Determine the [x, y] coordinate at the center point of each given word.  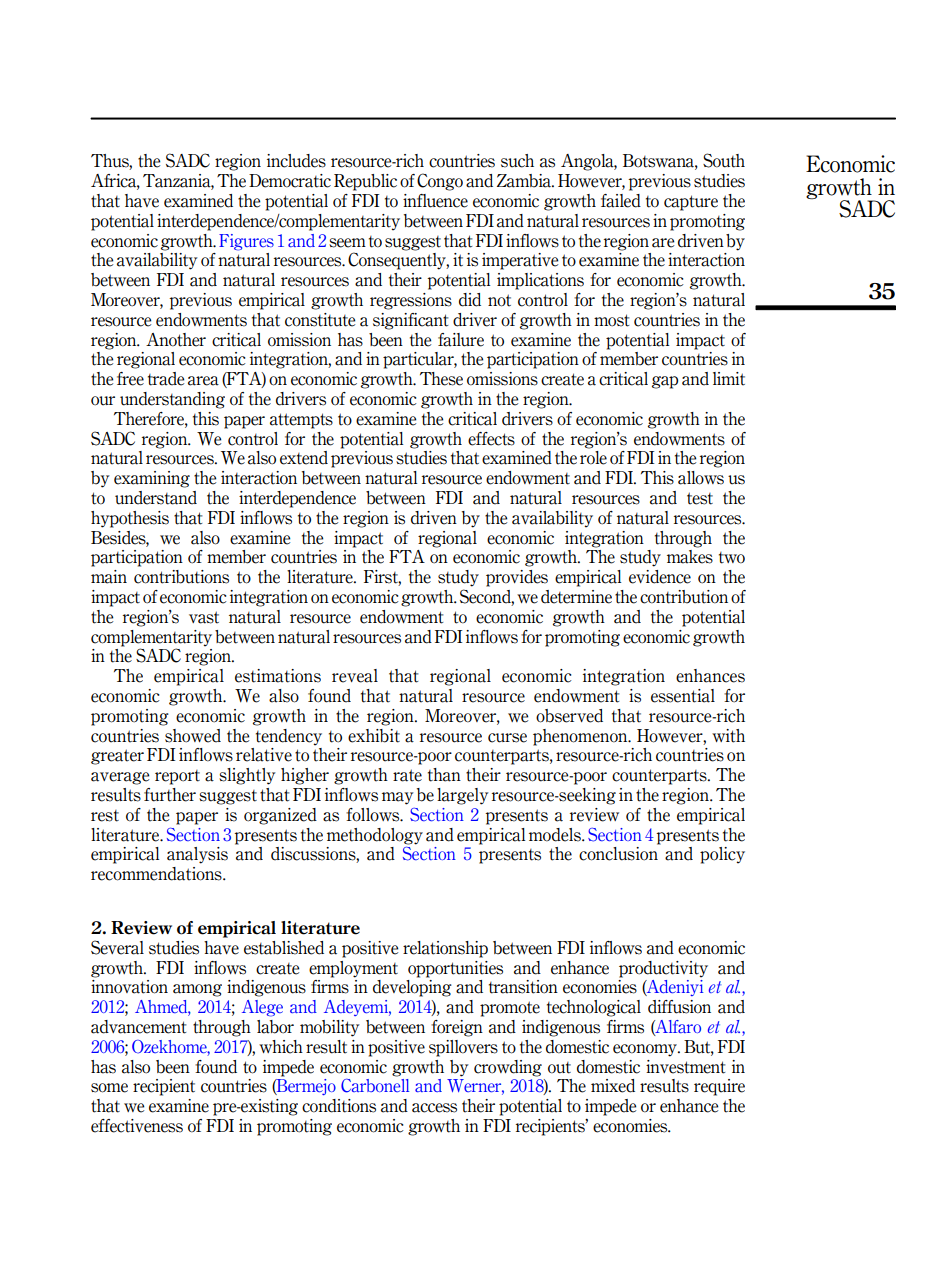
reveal [355, 676]
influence [435, 201]
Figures [246, 242]
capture [691, 203]
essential [683, 696]
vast [204, 617]
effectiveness [137, 1126]
